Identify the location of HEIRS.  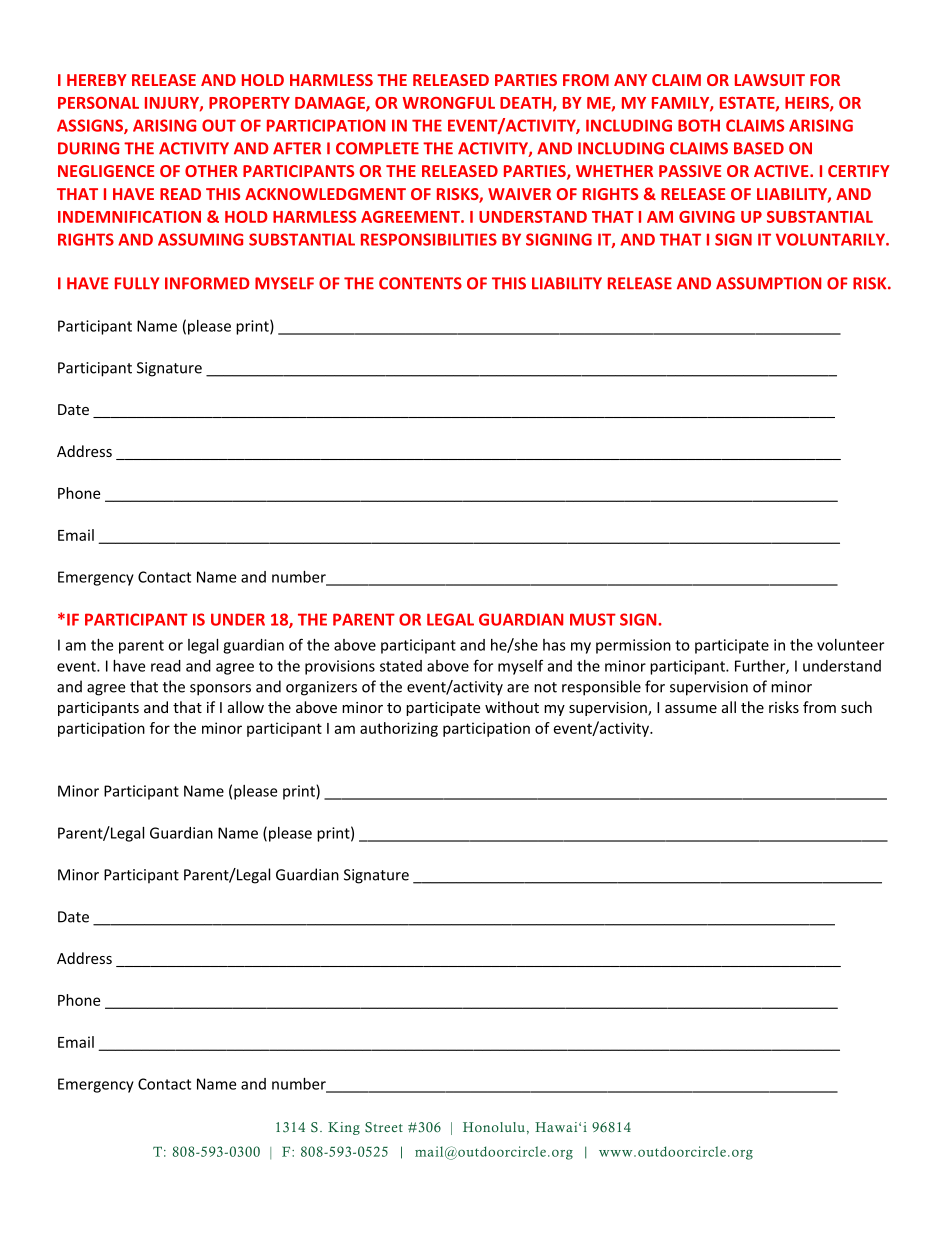
(808, 104).
